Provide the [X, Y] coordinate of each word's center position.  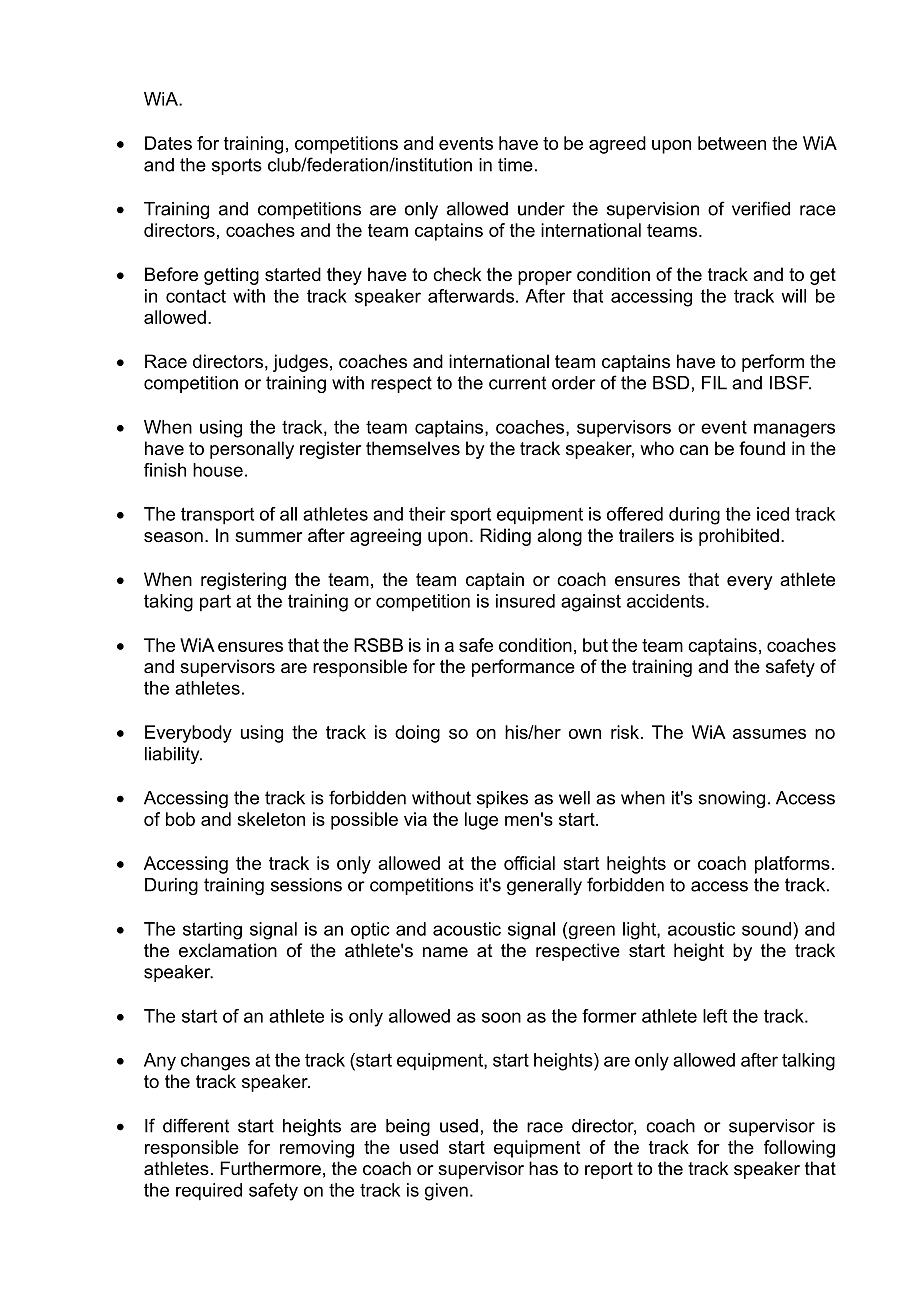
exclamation [228, 950]
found [762, 448]
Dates [168, 143]
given [446, 1192]
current [517, 383]
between [732, 143]
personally [252, 450]
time [515, 165]
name [445, 952]
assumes [769, 734]
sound [766, 929]
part [215, 603]
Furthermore [270, 1168]
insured [525, 601]
